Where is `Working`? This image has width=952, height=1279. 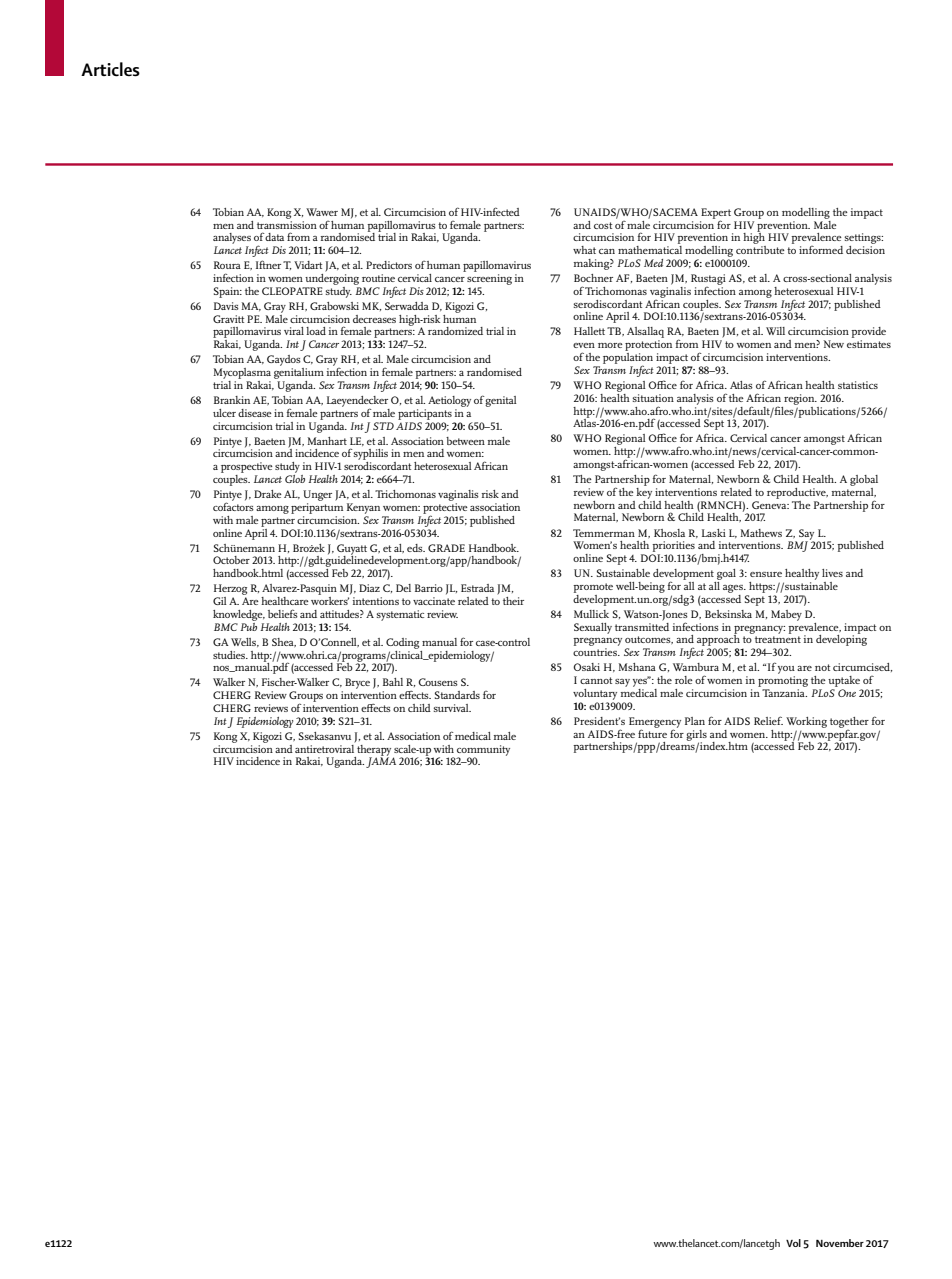
Working is located at coordinates (806, 722).
